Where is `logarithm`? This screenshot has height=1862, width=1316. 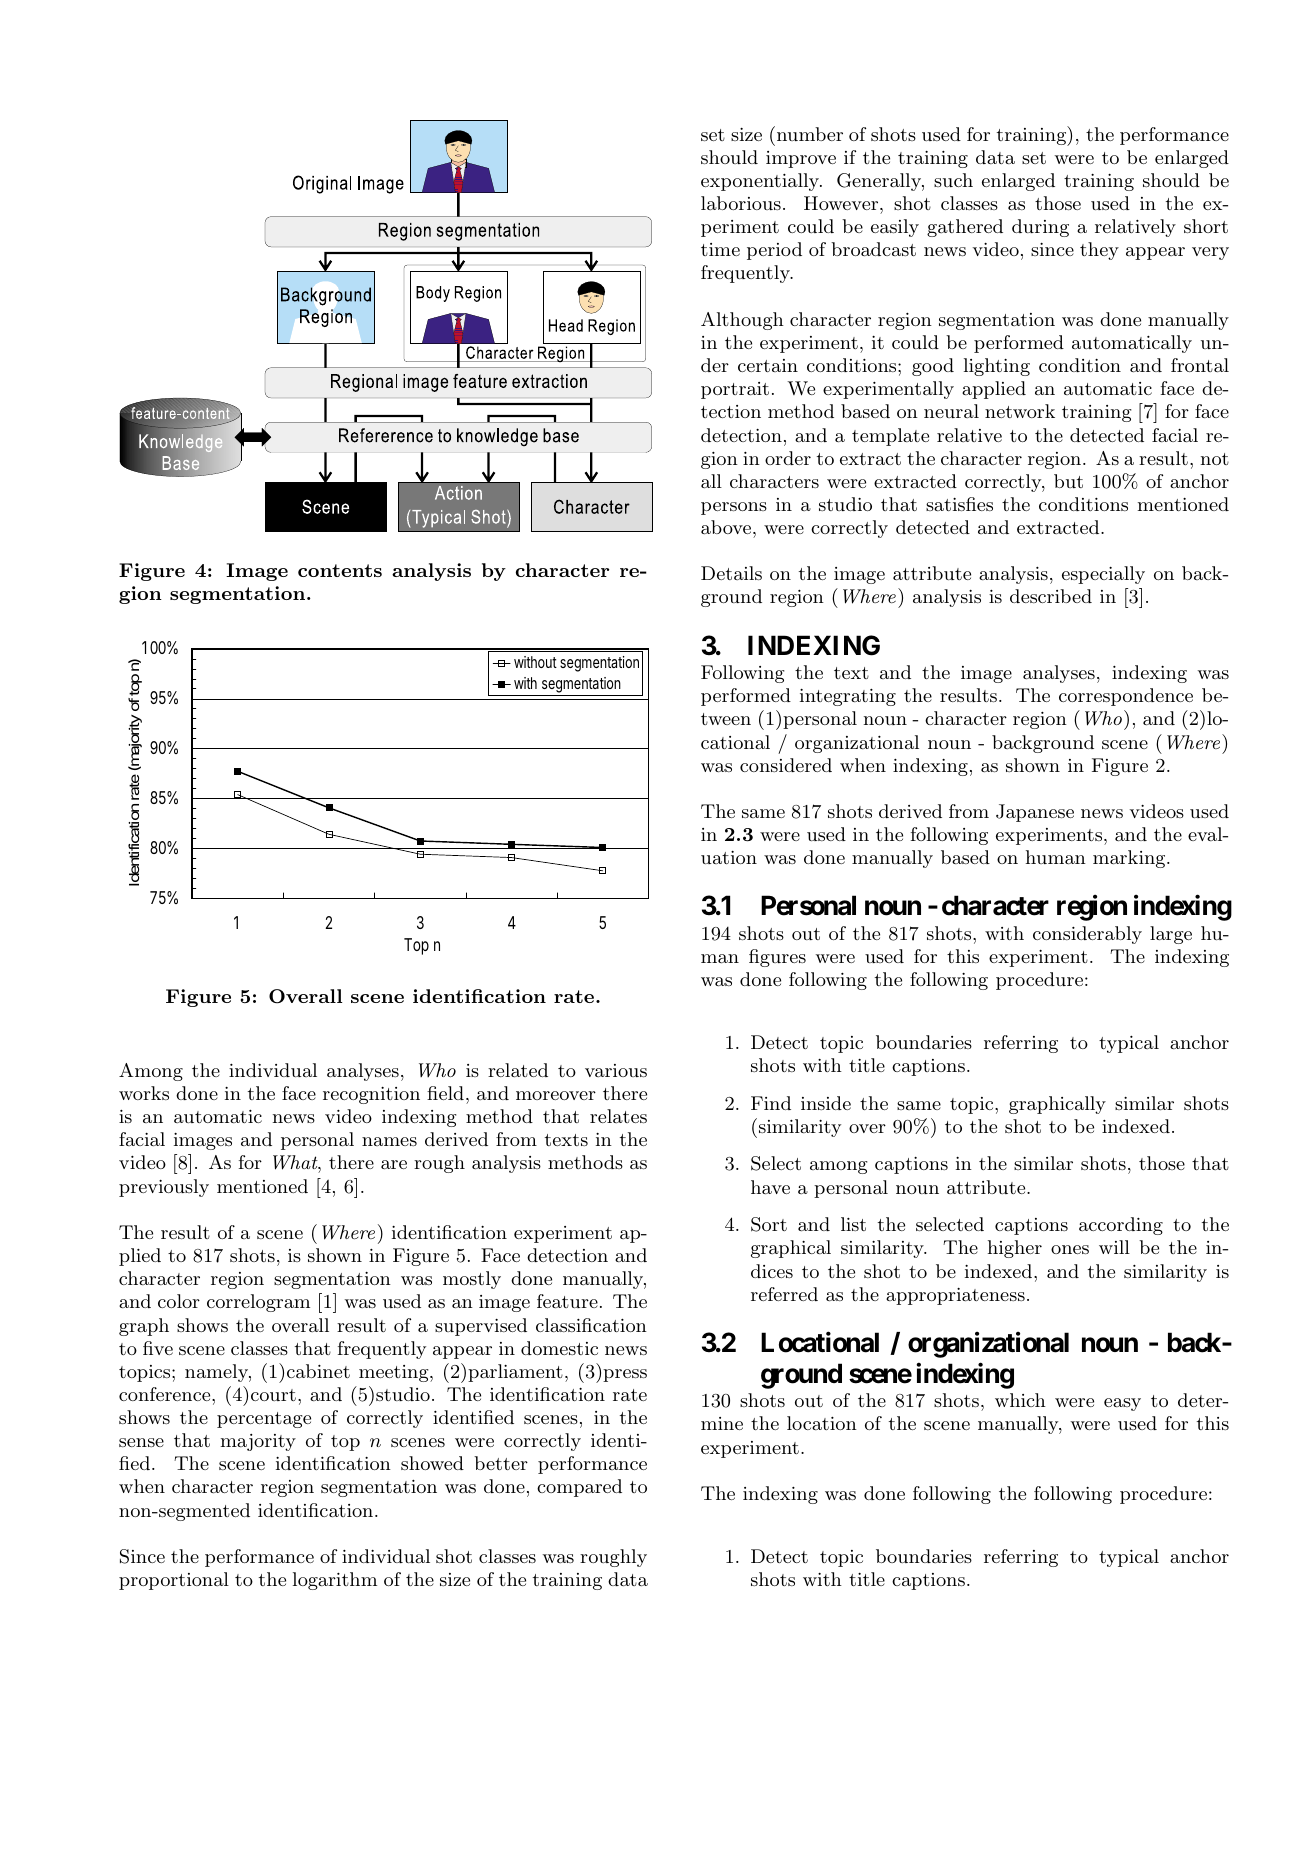 logarithm is located at coordinates (335, 1581).
